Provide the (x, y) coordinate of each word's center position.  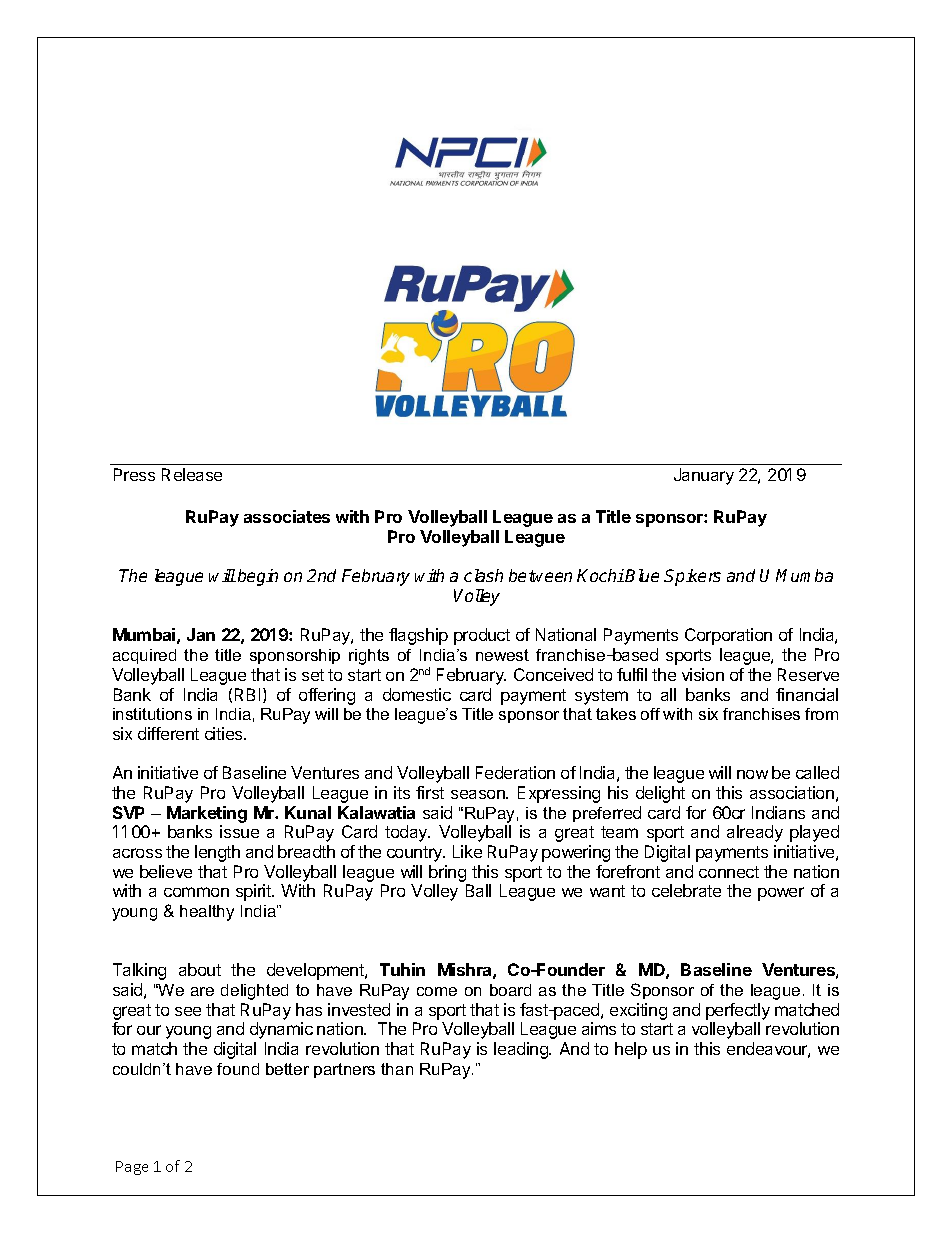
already (755, 833)
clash (483, 575)
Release (192, 474)
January (704, 476)
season (479, 794)
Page (132, 1168)
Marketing (207, 814)
